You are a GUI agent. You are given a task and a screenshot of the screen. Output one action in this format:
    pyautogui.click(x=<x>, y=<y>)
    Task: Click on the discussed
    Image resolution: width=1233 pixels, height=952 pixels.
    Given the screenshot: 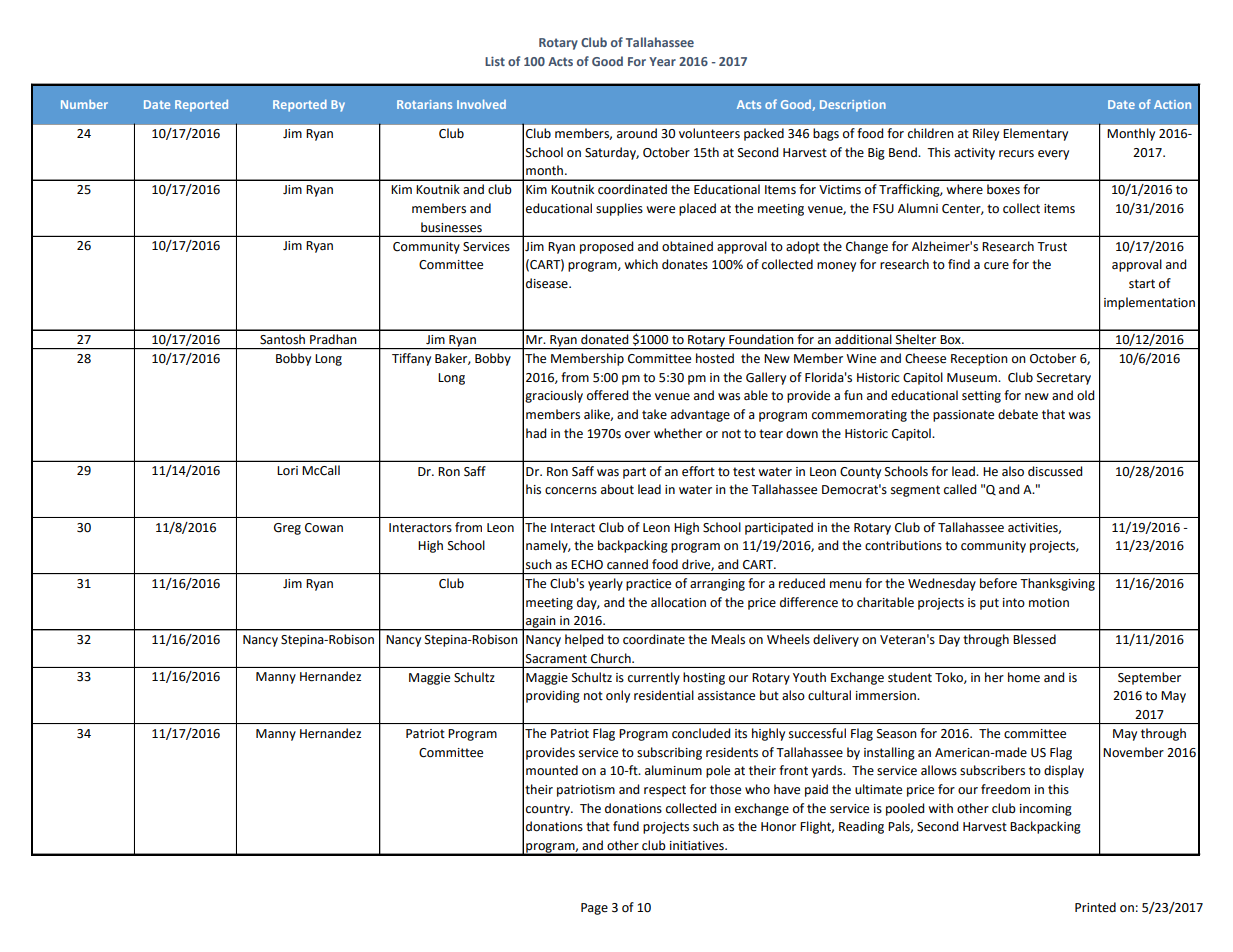 What is the action you would take?
    pyautogui.click(x=1055, y=471)
